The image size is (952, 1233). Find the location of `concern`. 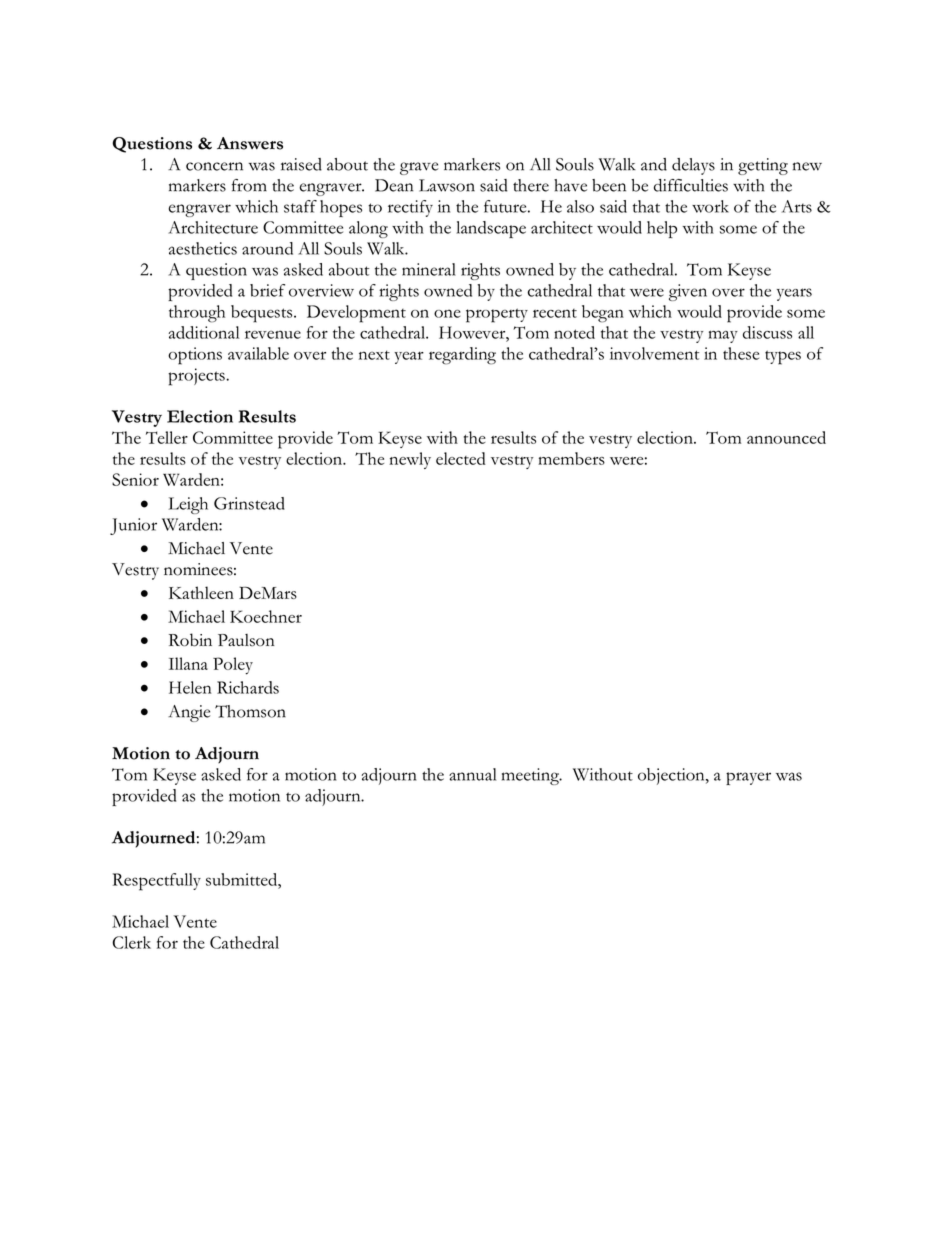

concern is located at coordinates (214, 166).
